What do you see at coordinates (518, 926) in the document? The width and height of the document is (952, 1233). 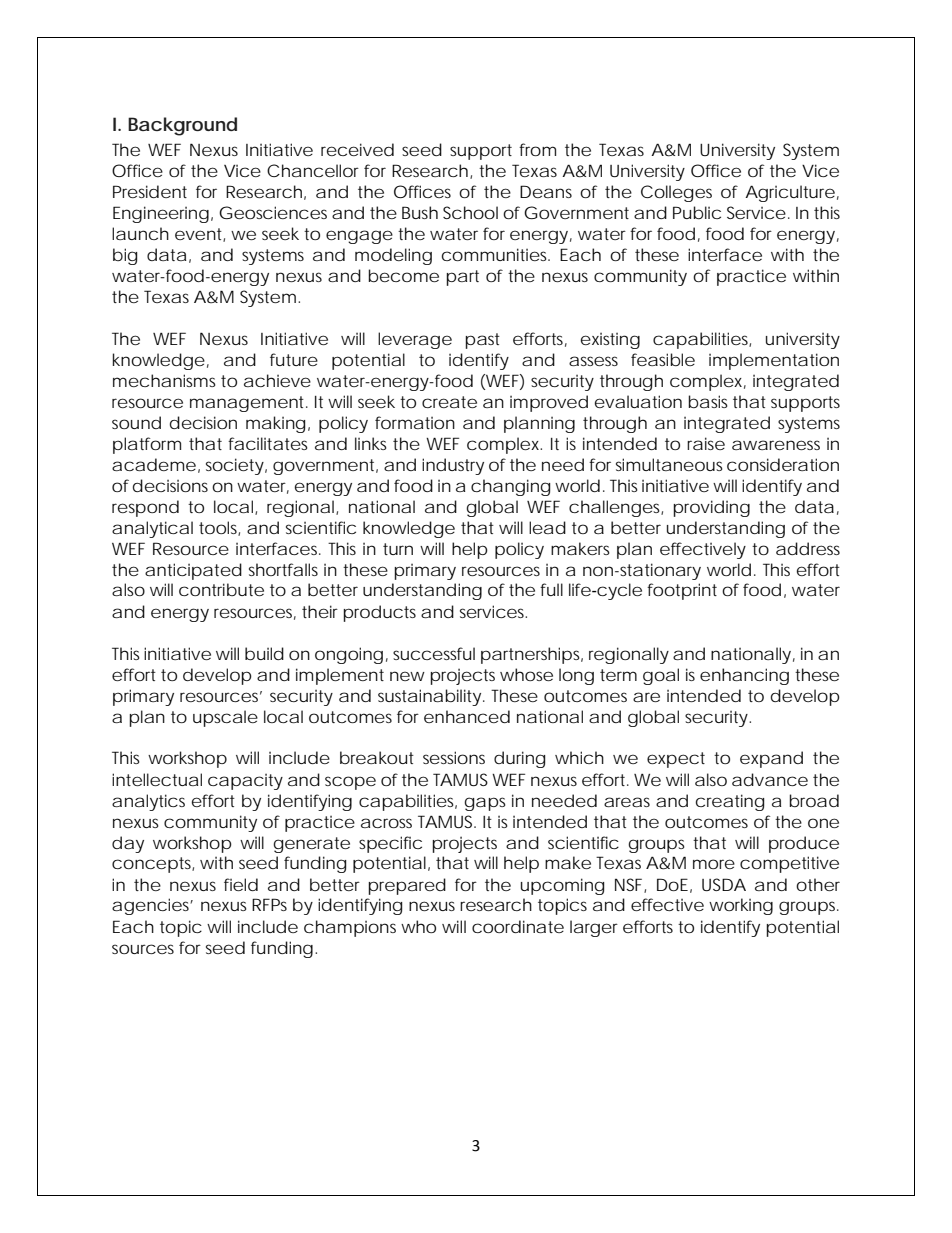 I see `coordinate` at bounding box center [518, 926].
